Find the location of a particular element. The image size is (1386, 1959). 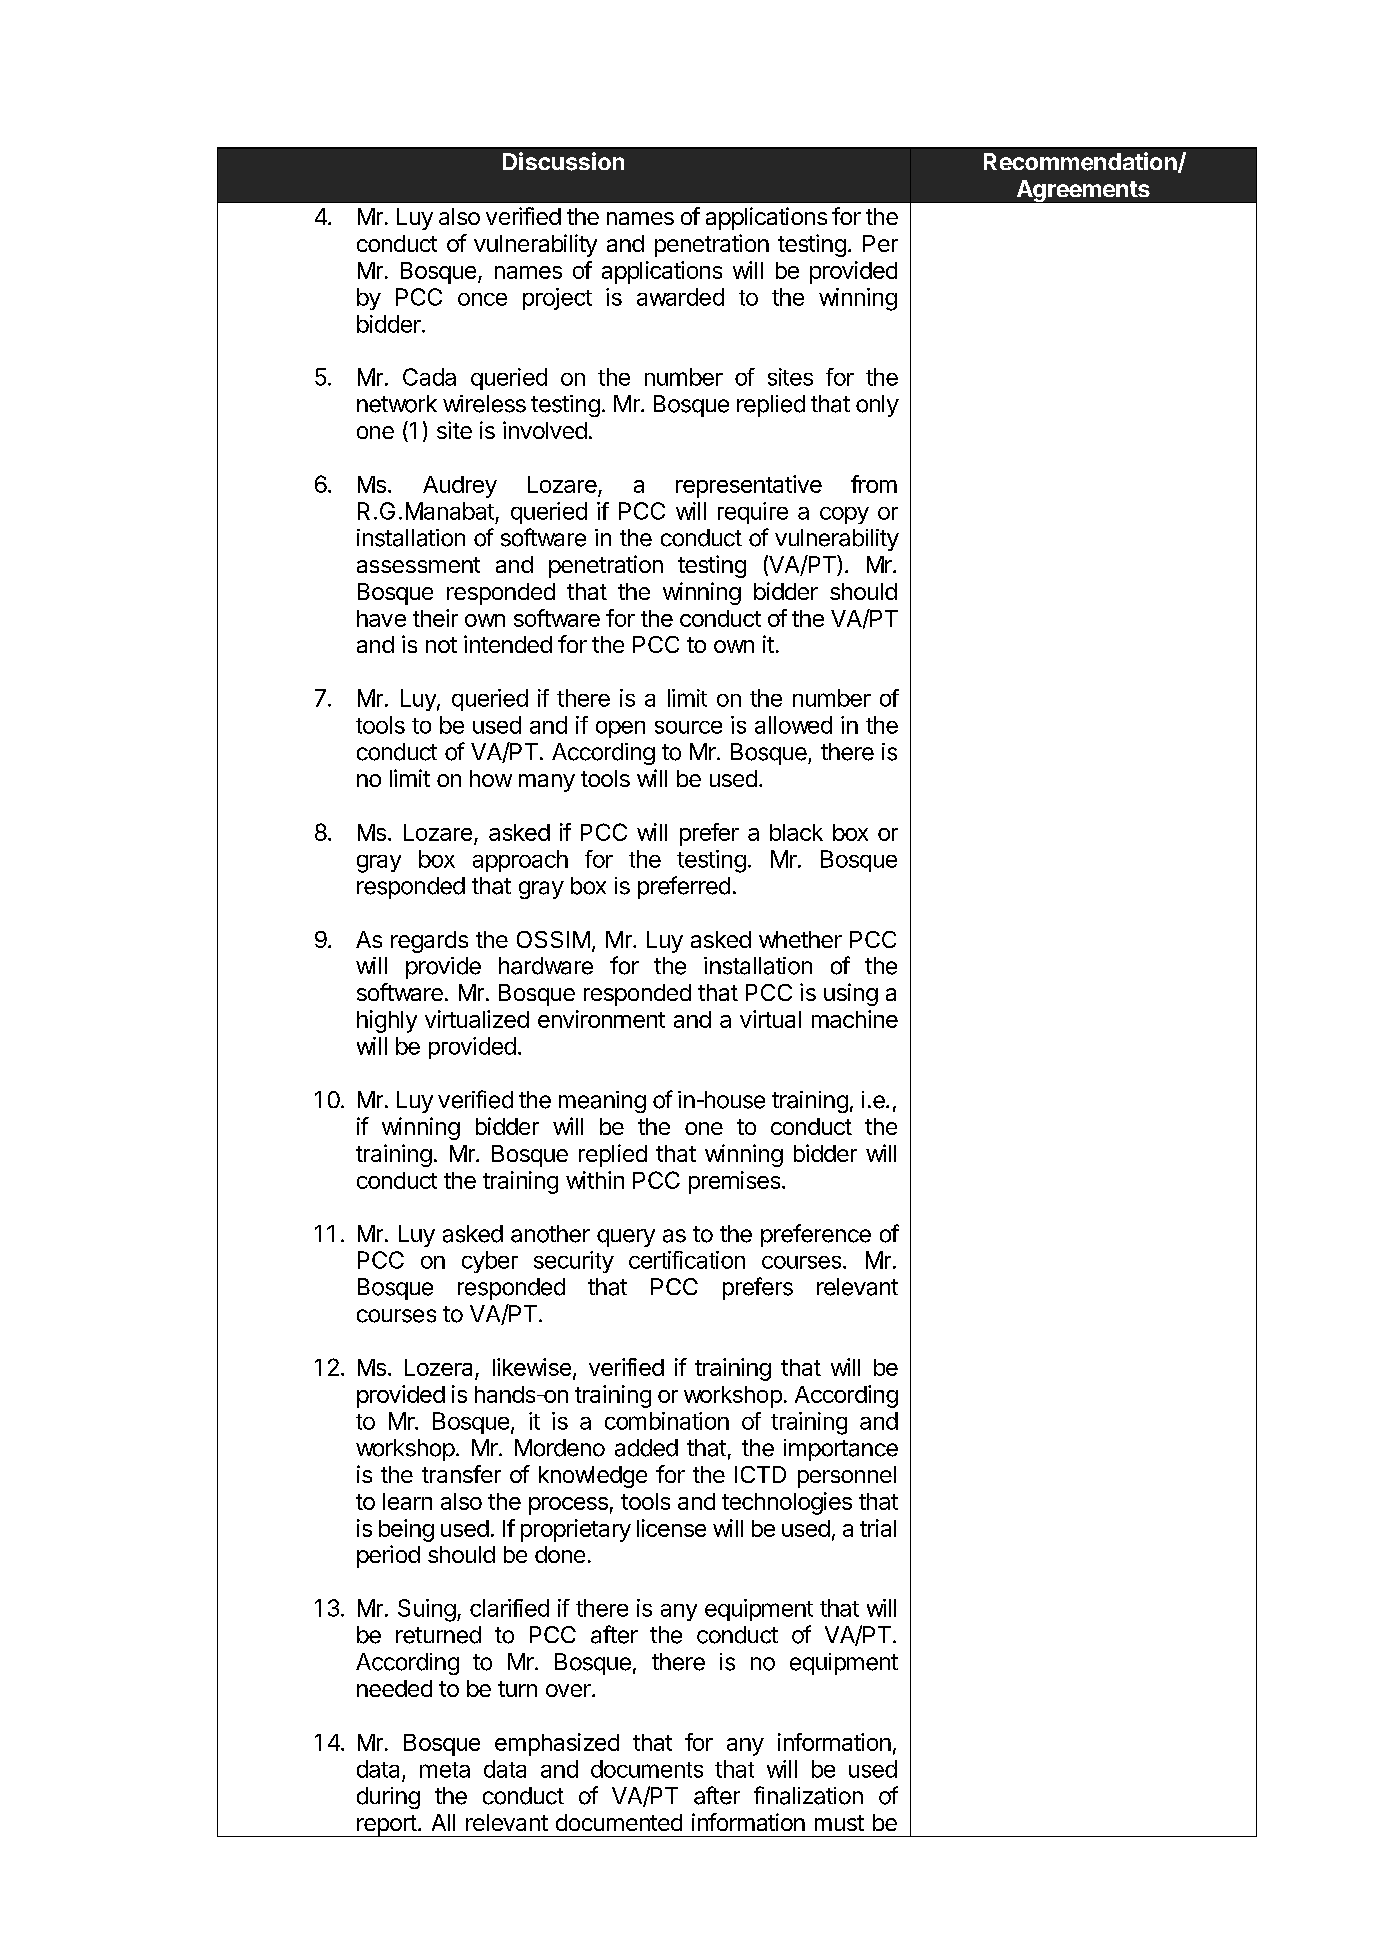

Recommendation is located at coordinates (1081, 162).
